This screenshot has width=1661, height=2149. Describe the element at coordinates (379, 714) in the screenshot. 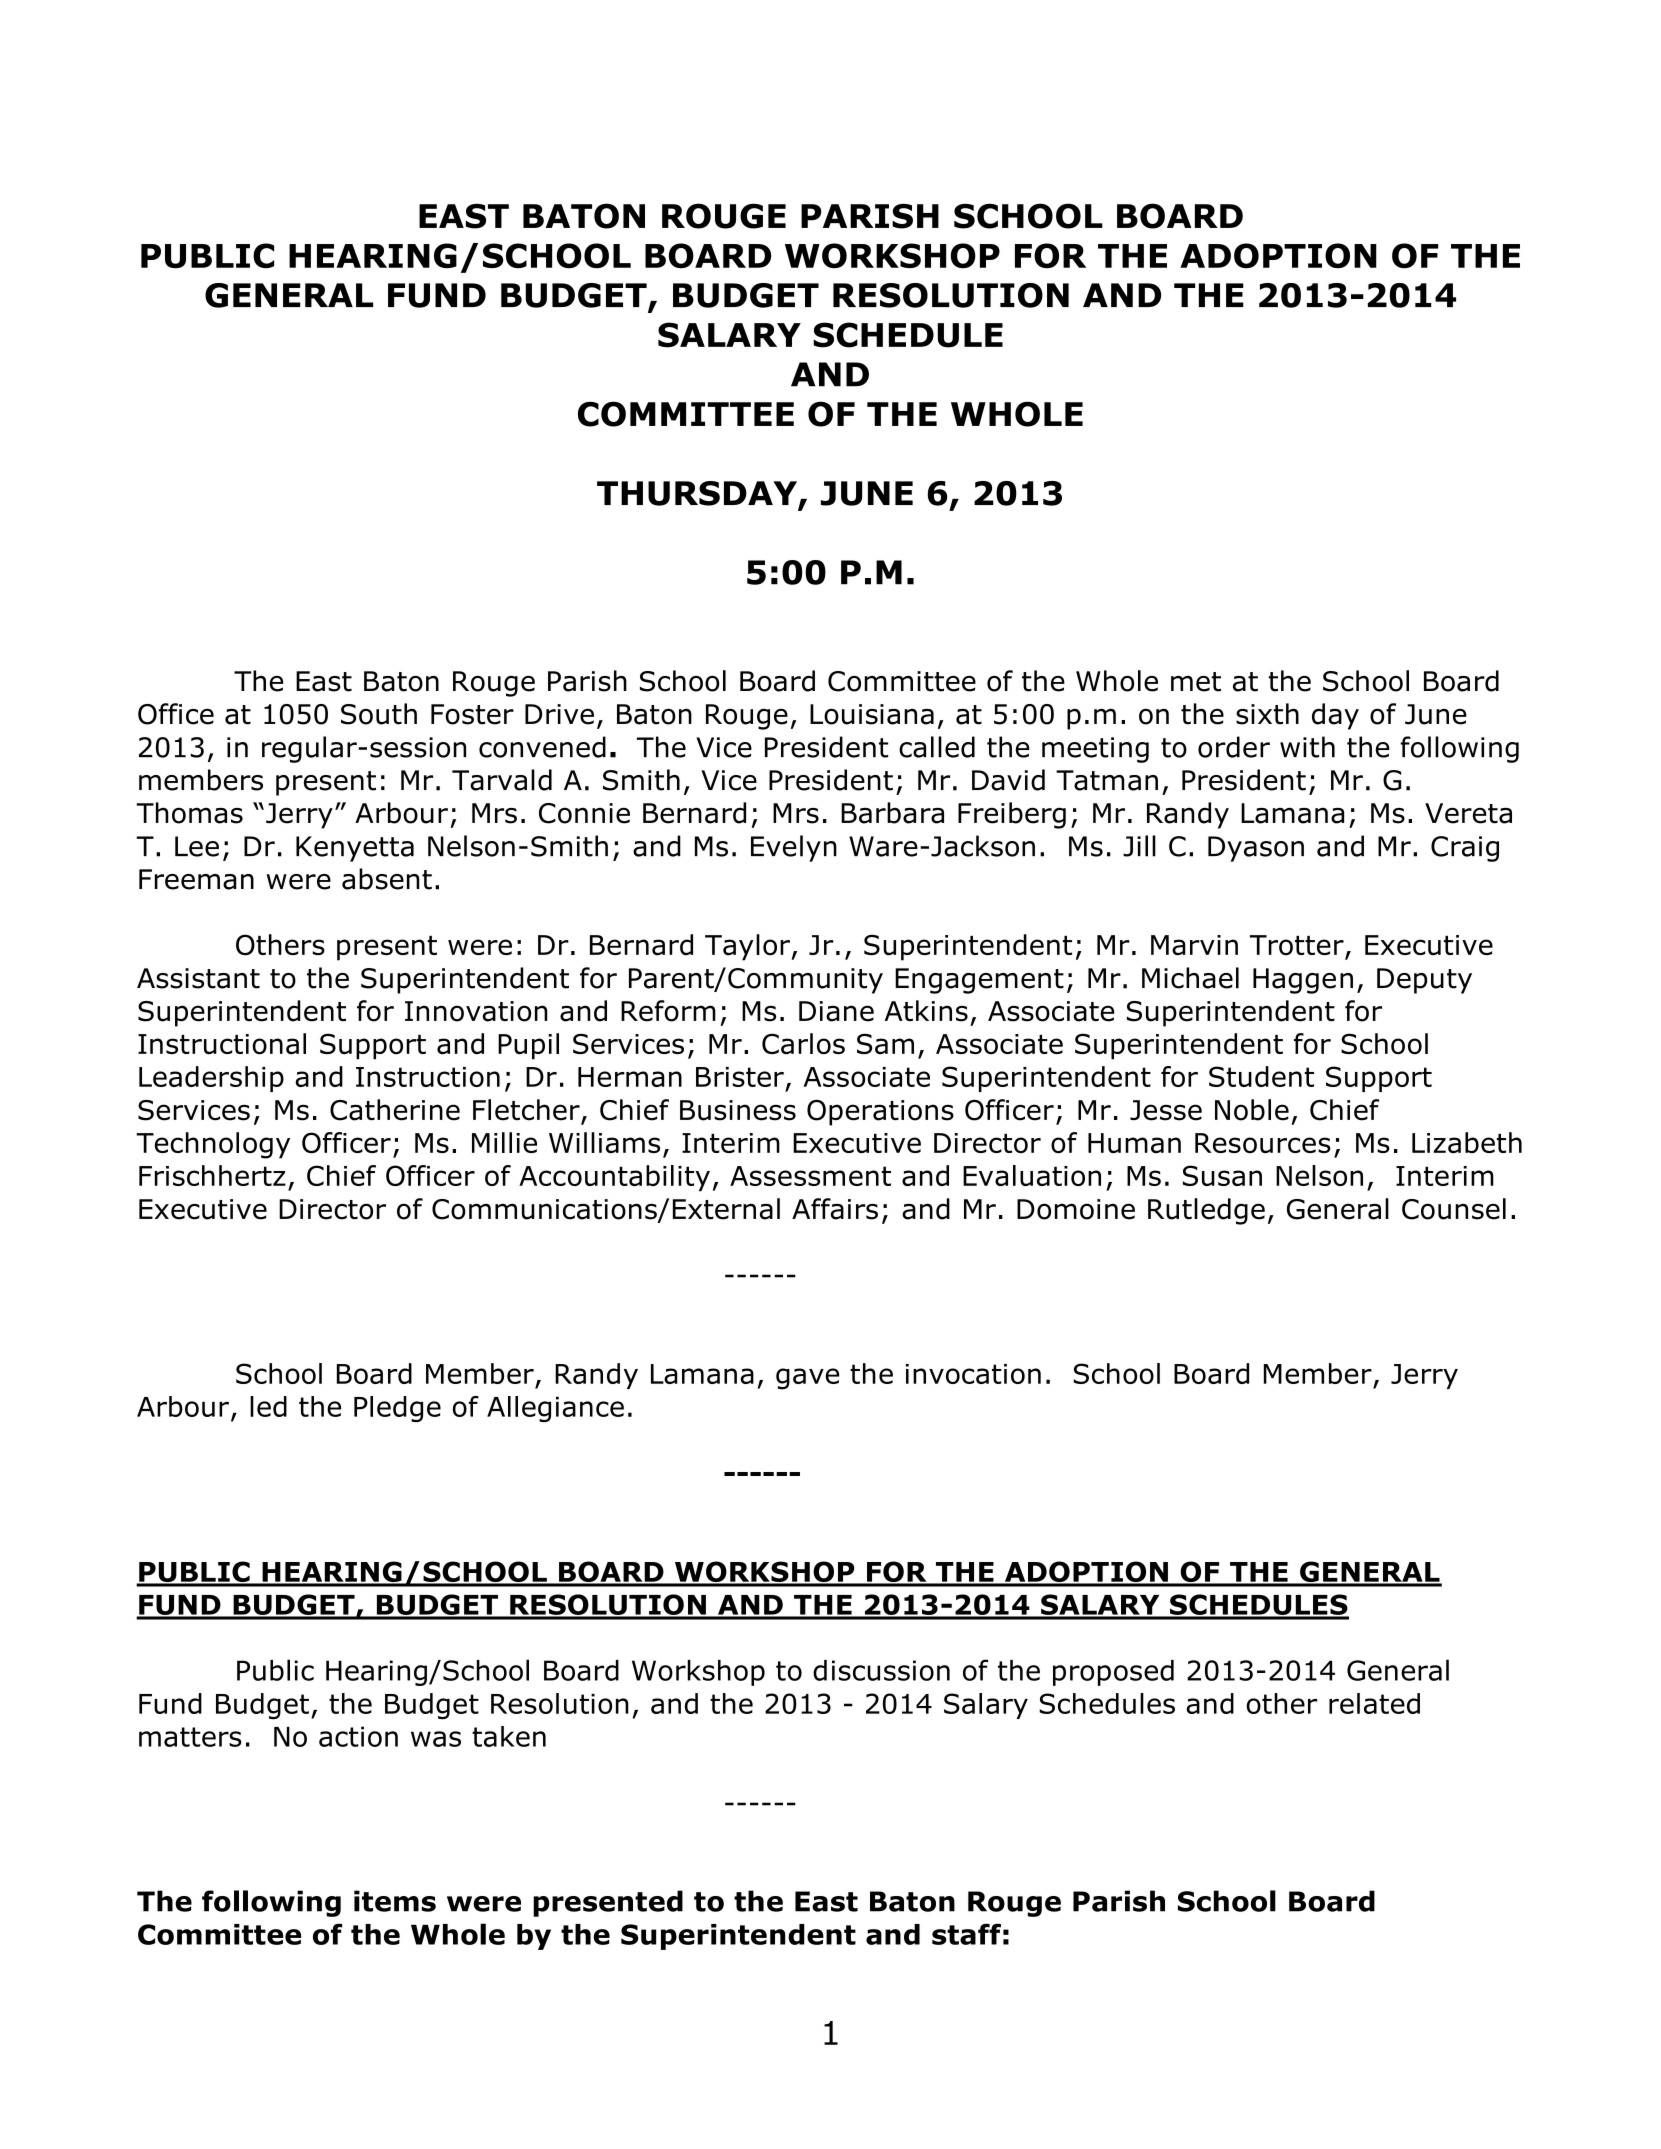

I see `South` at that location.
